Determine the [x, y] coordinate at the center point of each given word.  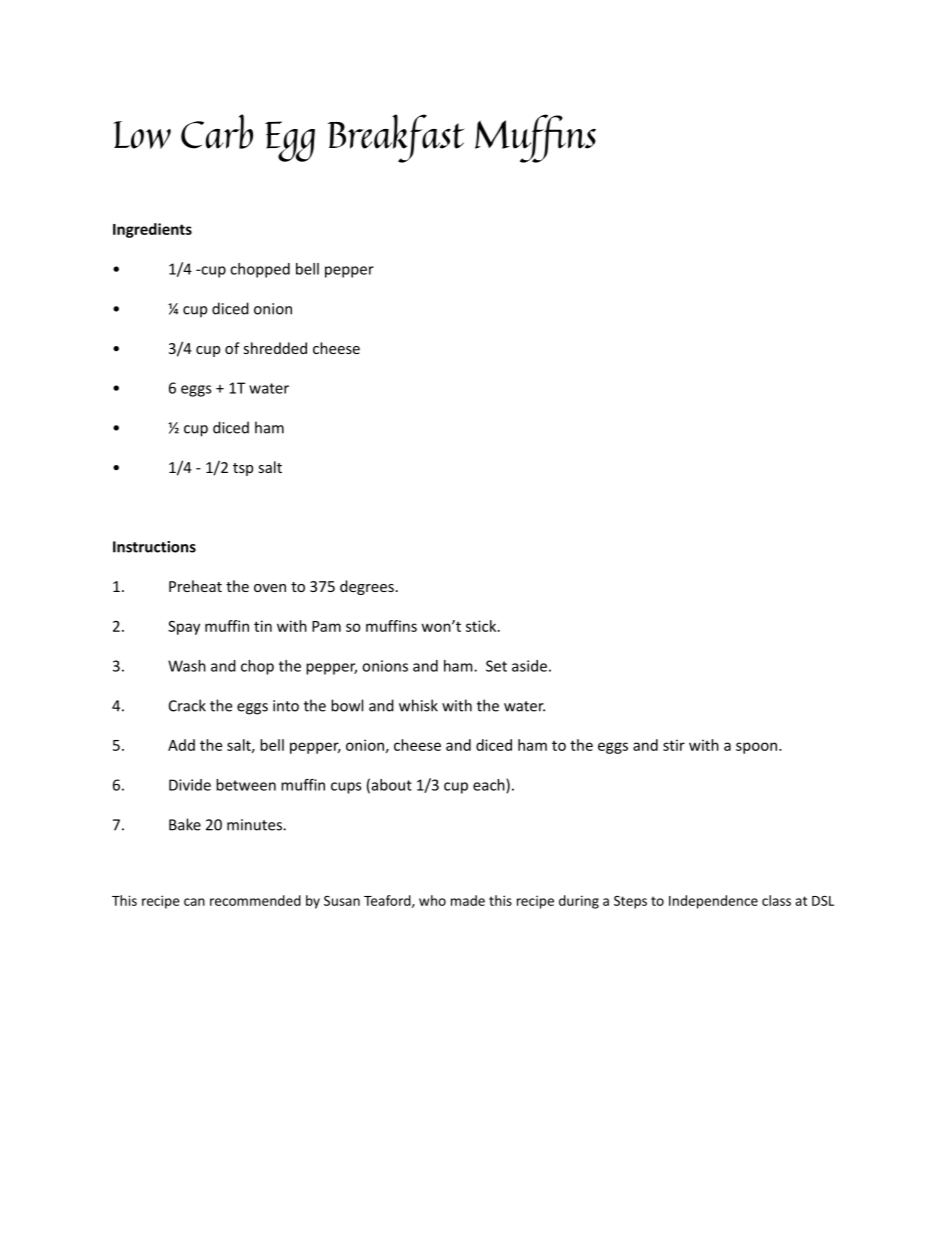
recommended [255, 900]
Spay [184, 627]
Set [496, 666]
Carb [217, 131]
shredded [275, 348]
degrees [367, 587]
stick [482, 626]
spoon [756, 748]
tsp [243, 469]
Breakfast [396, 138]
